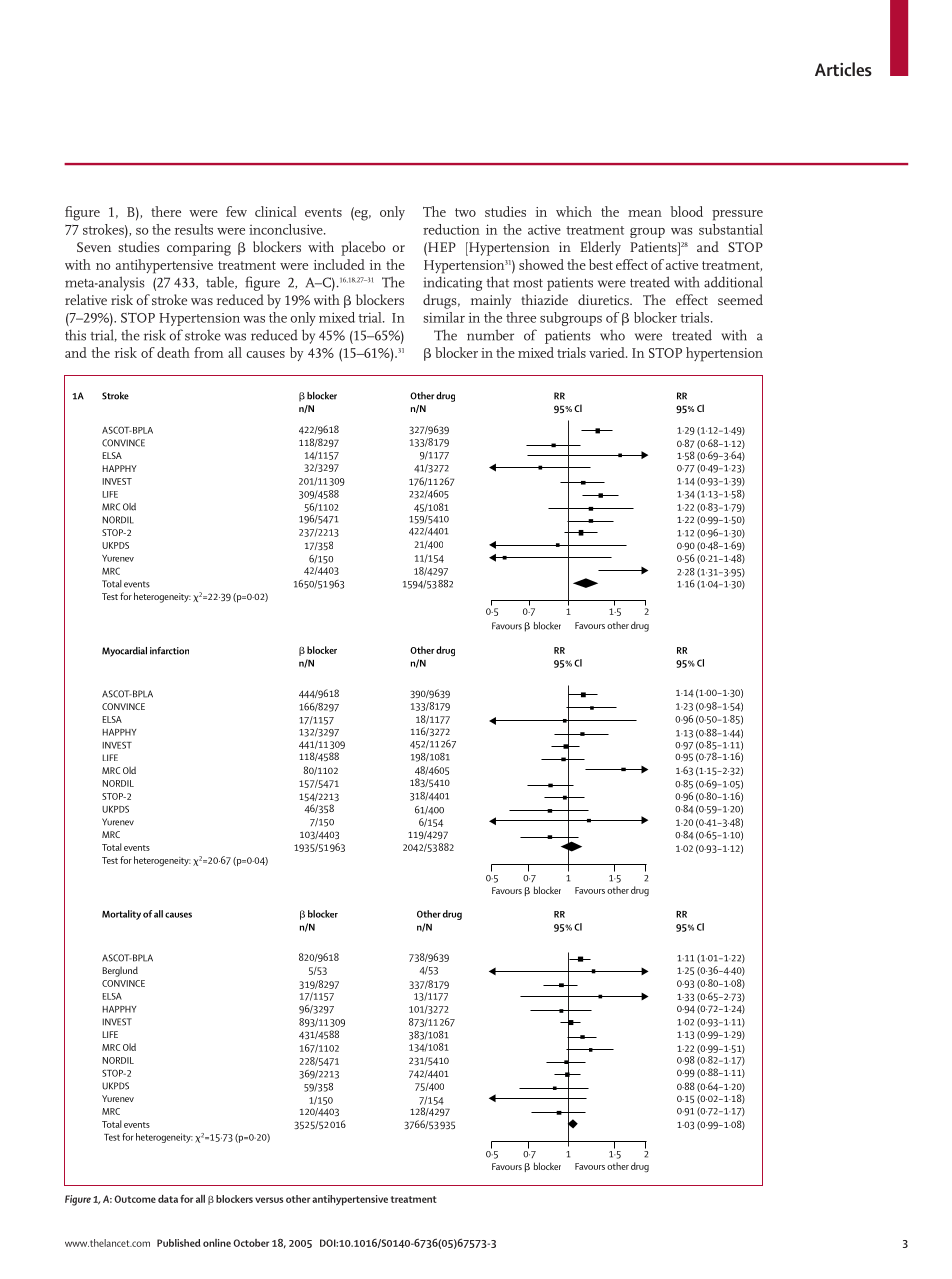 Image resolution: width=952 pixels, height=1279 pixels. I want to click on data, so click(168, 1199).
